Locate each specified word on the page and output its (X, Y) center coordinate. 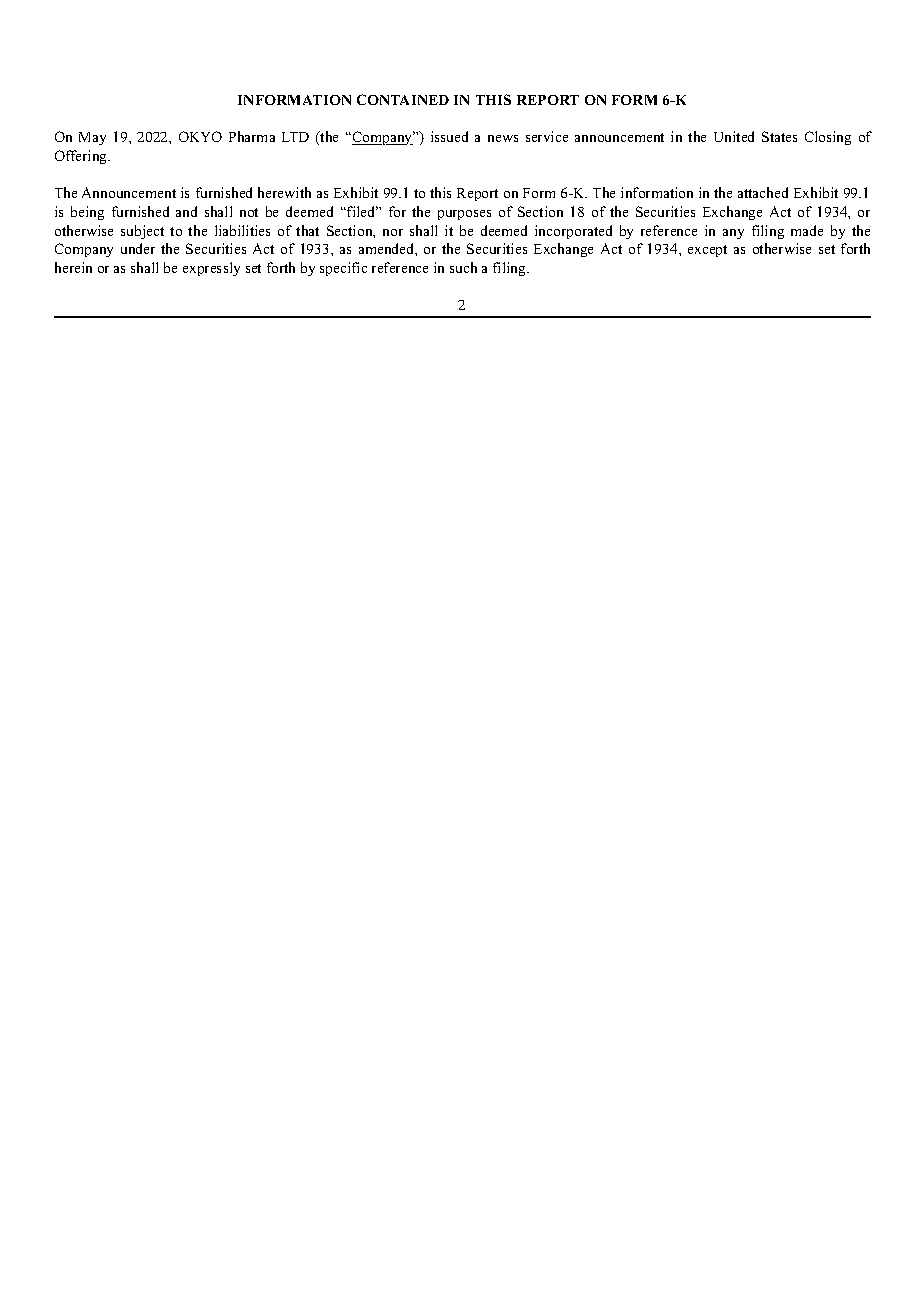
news (503, 138)
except (707, 251)
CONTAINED (403, 99)
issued (449, 136)
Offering (82, 157)
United (734, 136)
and (186, 211)
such (463, 267)
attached (763, 192)
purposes (464, 215)
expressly (211, 269)
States (779, 136)
